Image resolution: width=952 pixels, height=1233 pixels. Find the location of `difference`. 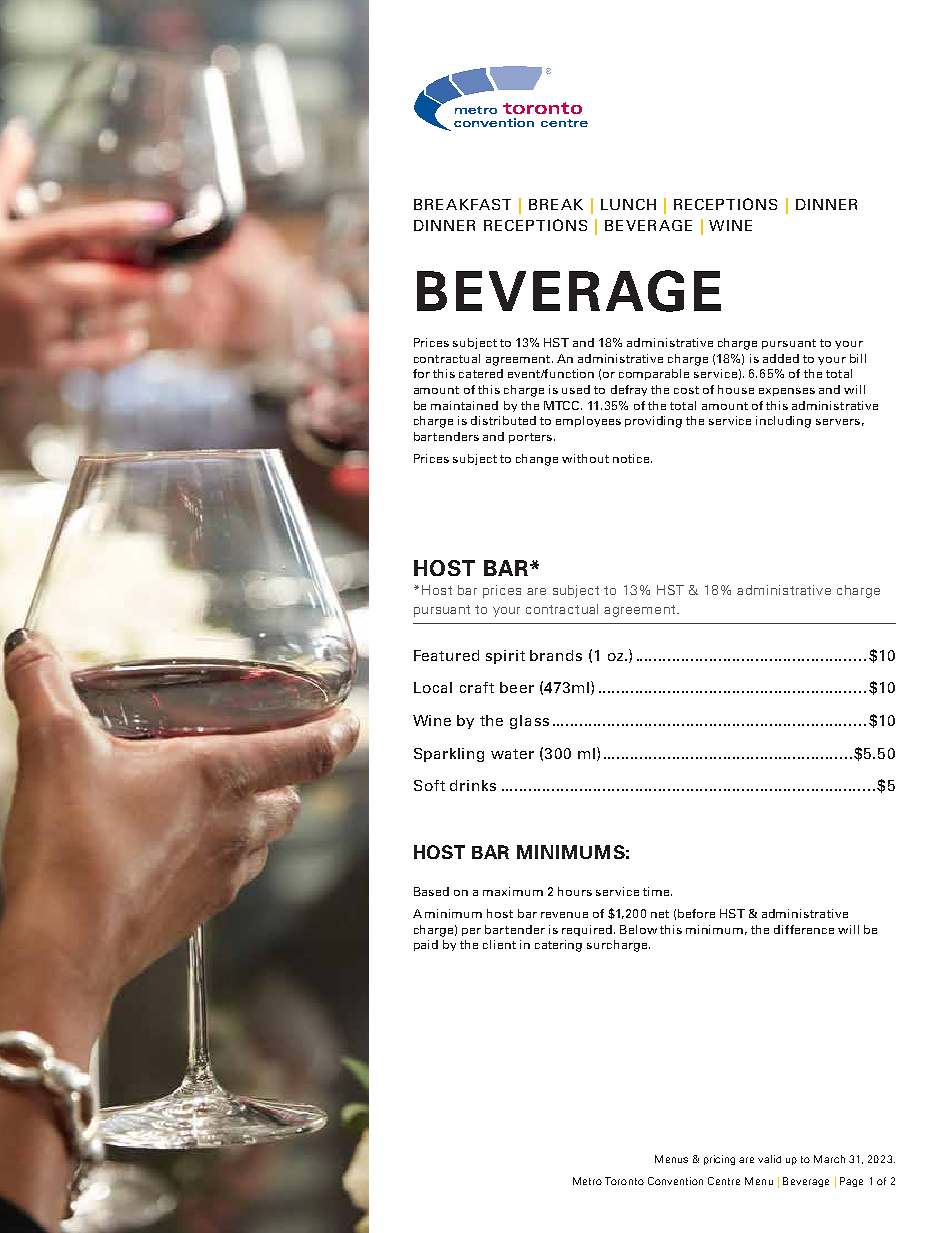

difference is located at coordinates (804, 929).
